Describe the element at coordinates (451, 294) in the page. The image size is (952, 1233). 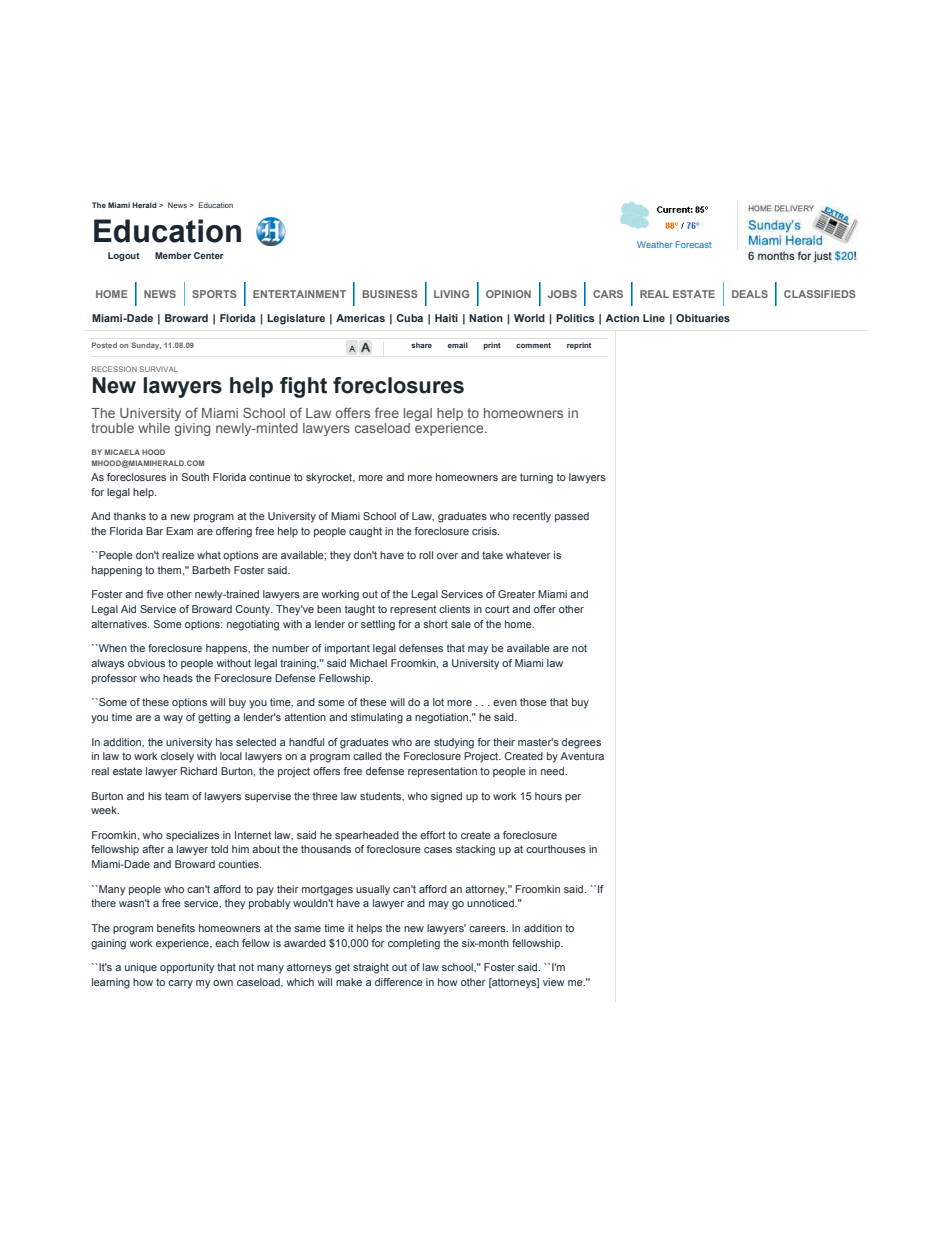
I see `LIVING` at that location.
